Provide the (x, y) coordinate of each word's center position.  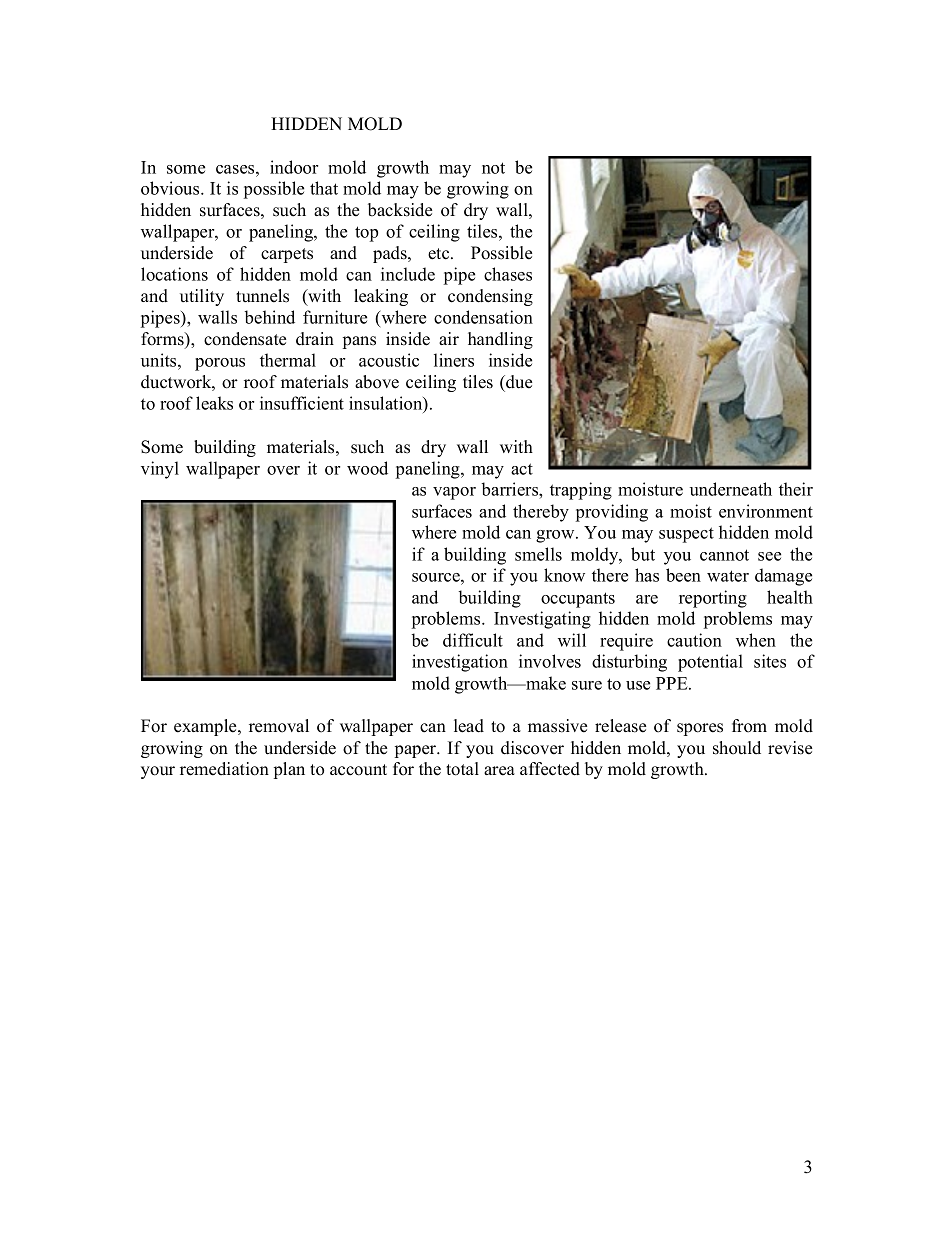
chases (508, 274)
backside (400, 210)
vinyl (160, 470)
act (522, 469)
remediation (224, 769)
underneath (731, 489)
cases (236, 169)
